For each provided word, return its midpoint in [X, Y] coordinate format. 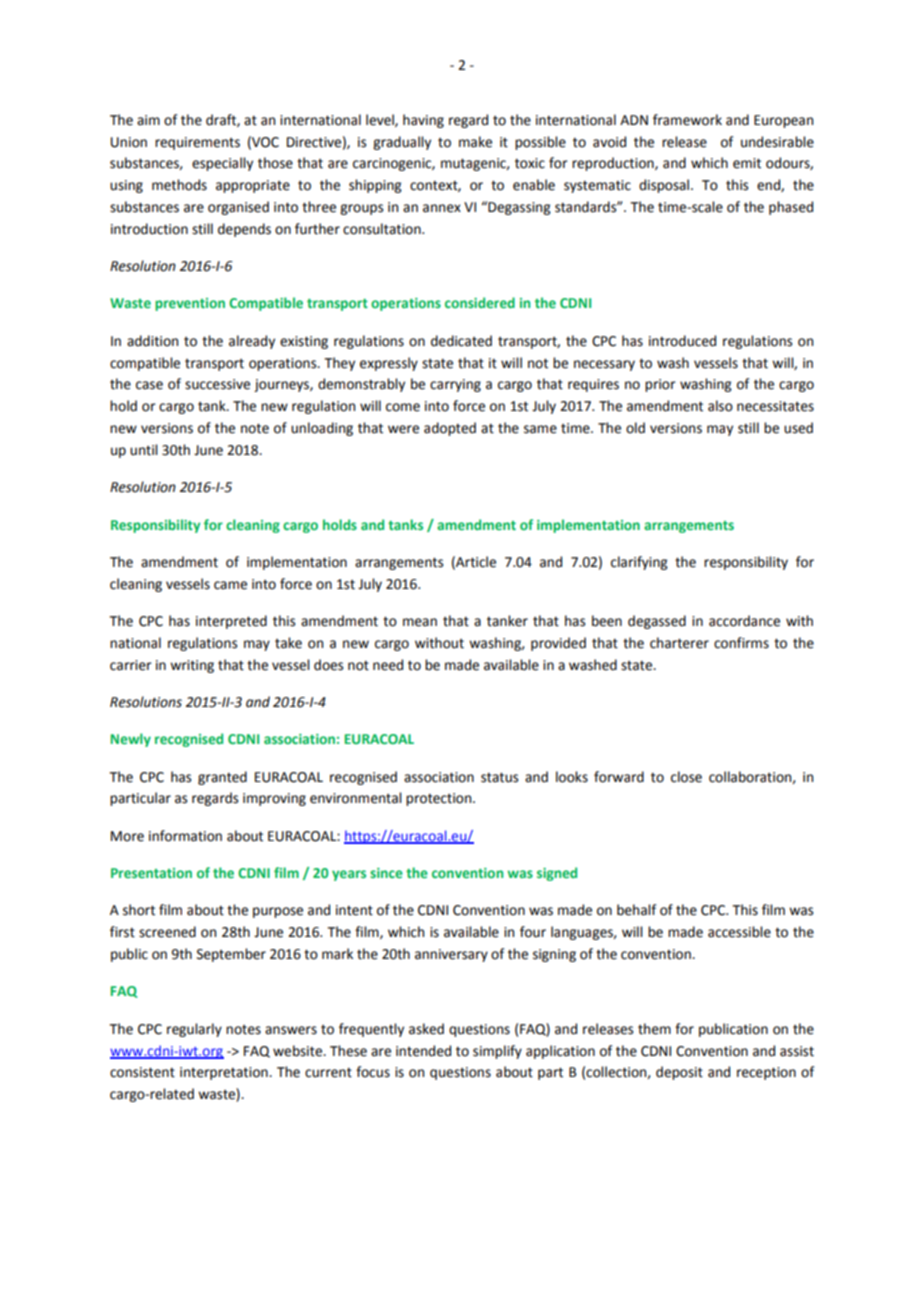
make [475, 142]
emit [747, 163]
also [720, 406]
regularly [194, 1030]
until [144, 450]
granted [222, 778]
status [499, 777]
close [686, 777]
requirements [197, 143]
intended [423, 1051]
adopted [450, 429]
